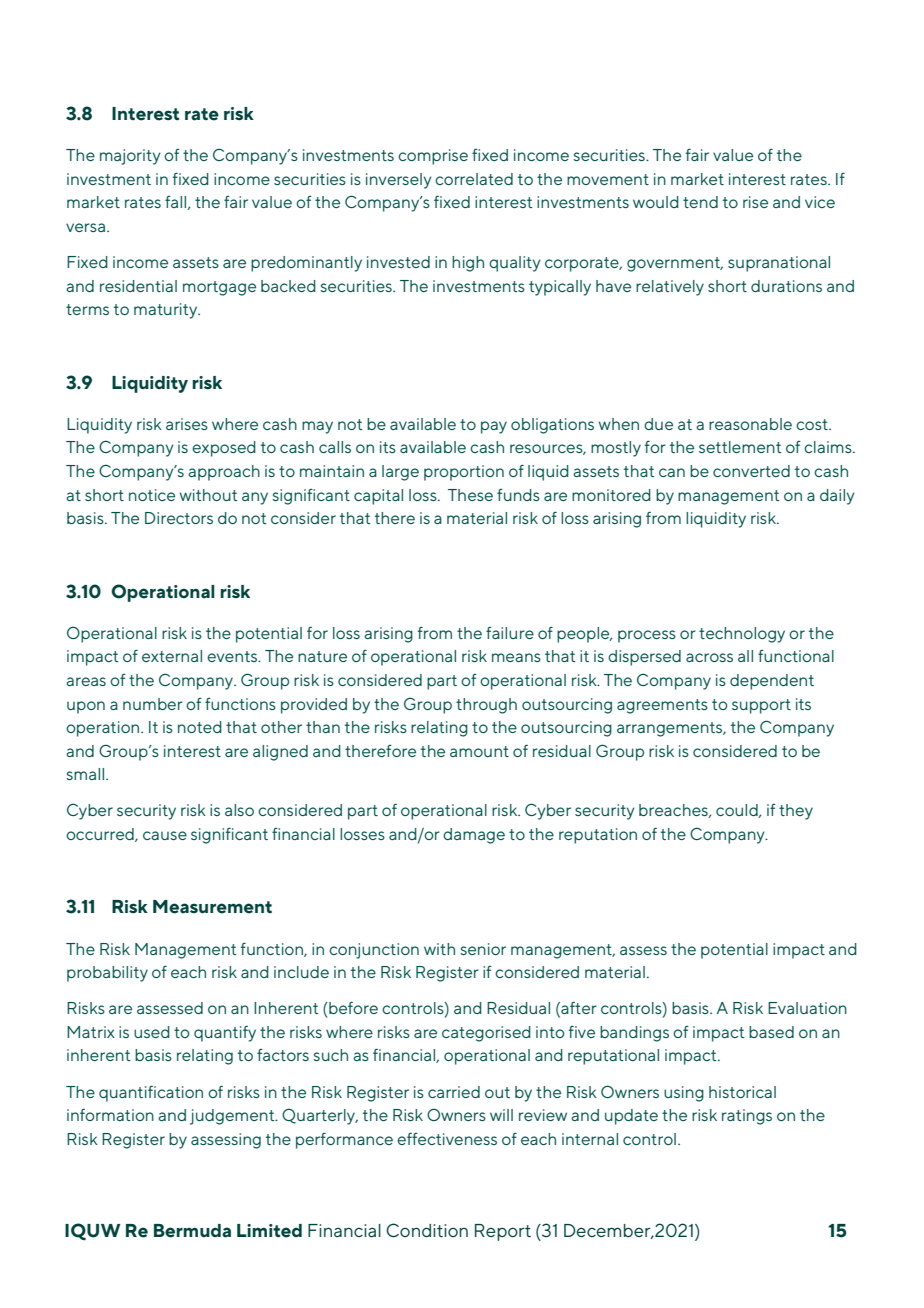 This screenshot has height=1308, width=924. What do you see at coordinates (486, 706) in the screenshot?
I see `through` at bounding box center [486, 706].
